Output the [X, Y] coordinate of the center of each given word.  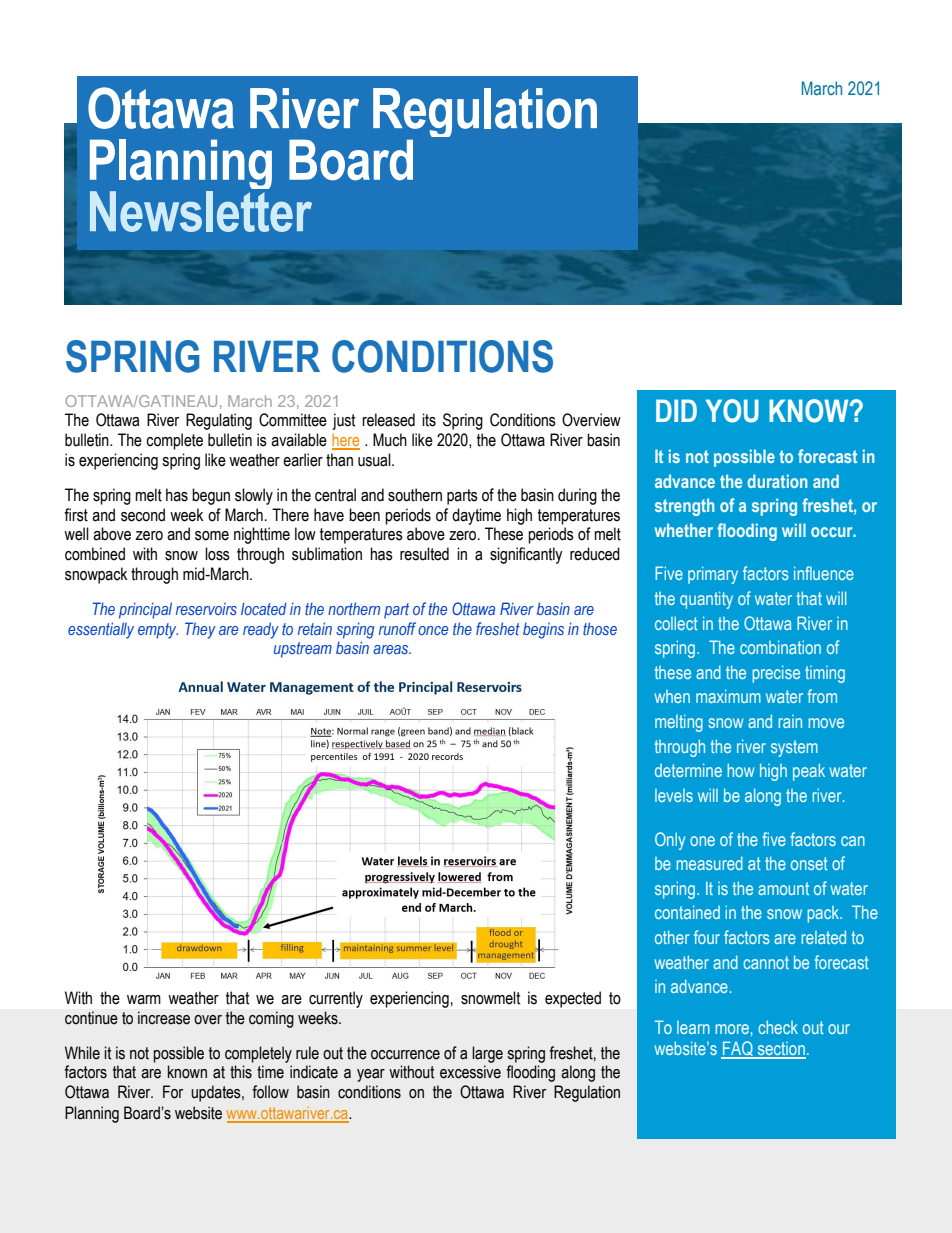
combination [780, 647]
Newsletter [201, 211]
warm [144, 1000]
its [429, 420]
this [241, 1072]
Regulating [219, 421]
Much [390, 440]
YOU [732, 411]
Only [670, 841]
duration [777, 481]
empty [158, 631]
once [433, 630]
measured [709, 863]
